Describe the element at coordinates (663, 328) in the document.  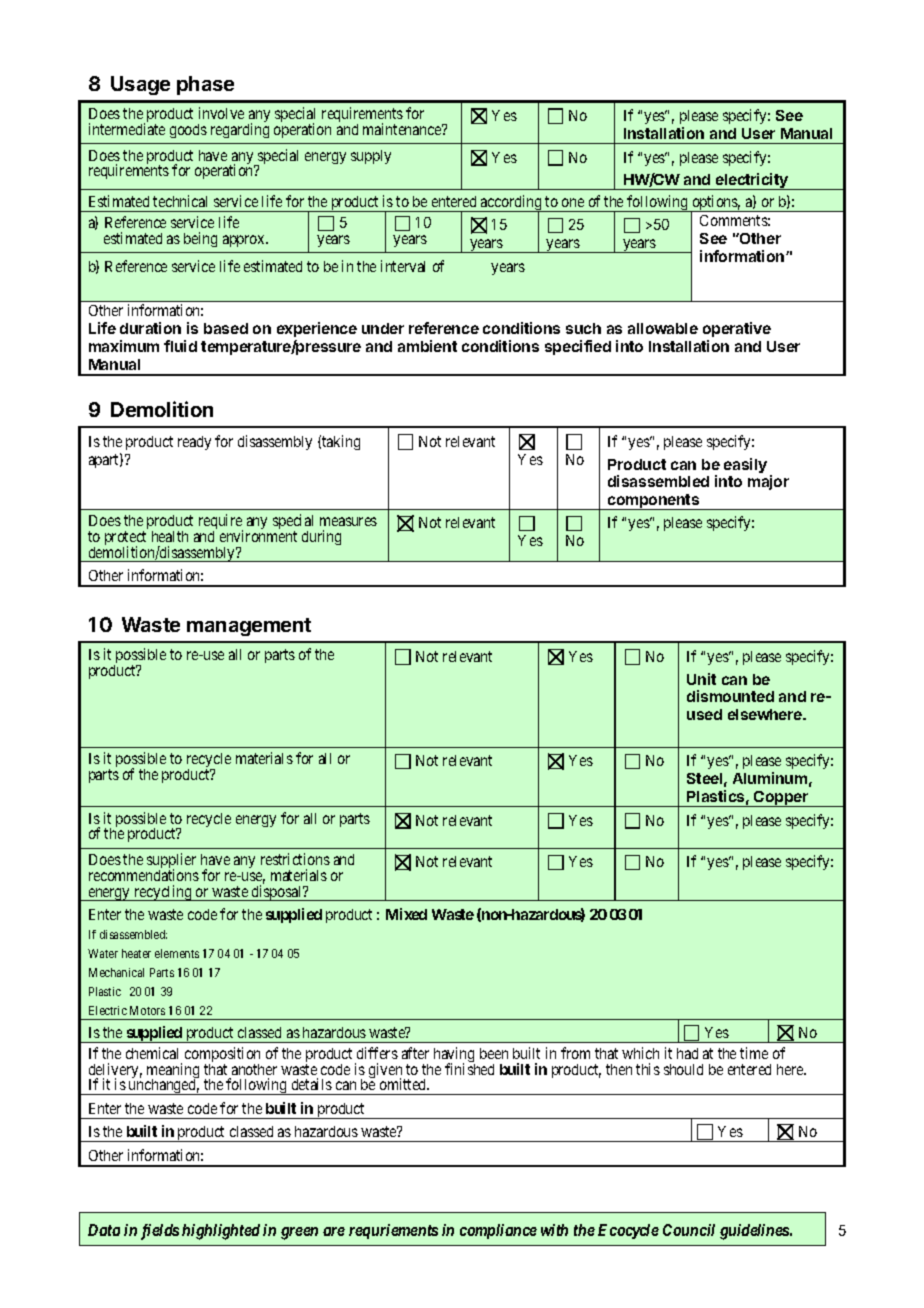
I see `allowable` at that location.
